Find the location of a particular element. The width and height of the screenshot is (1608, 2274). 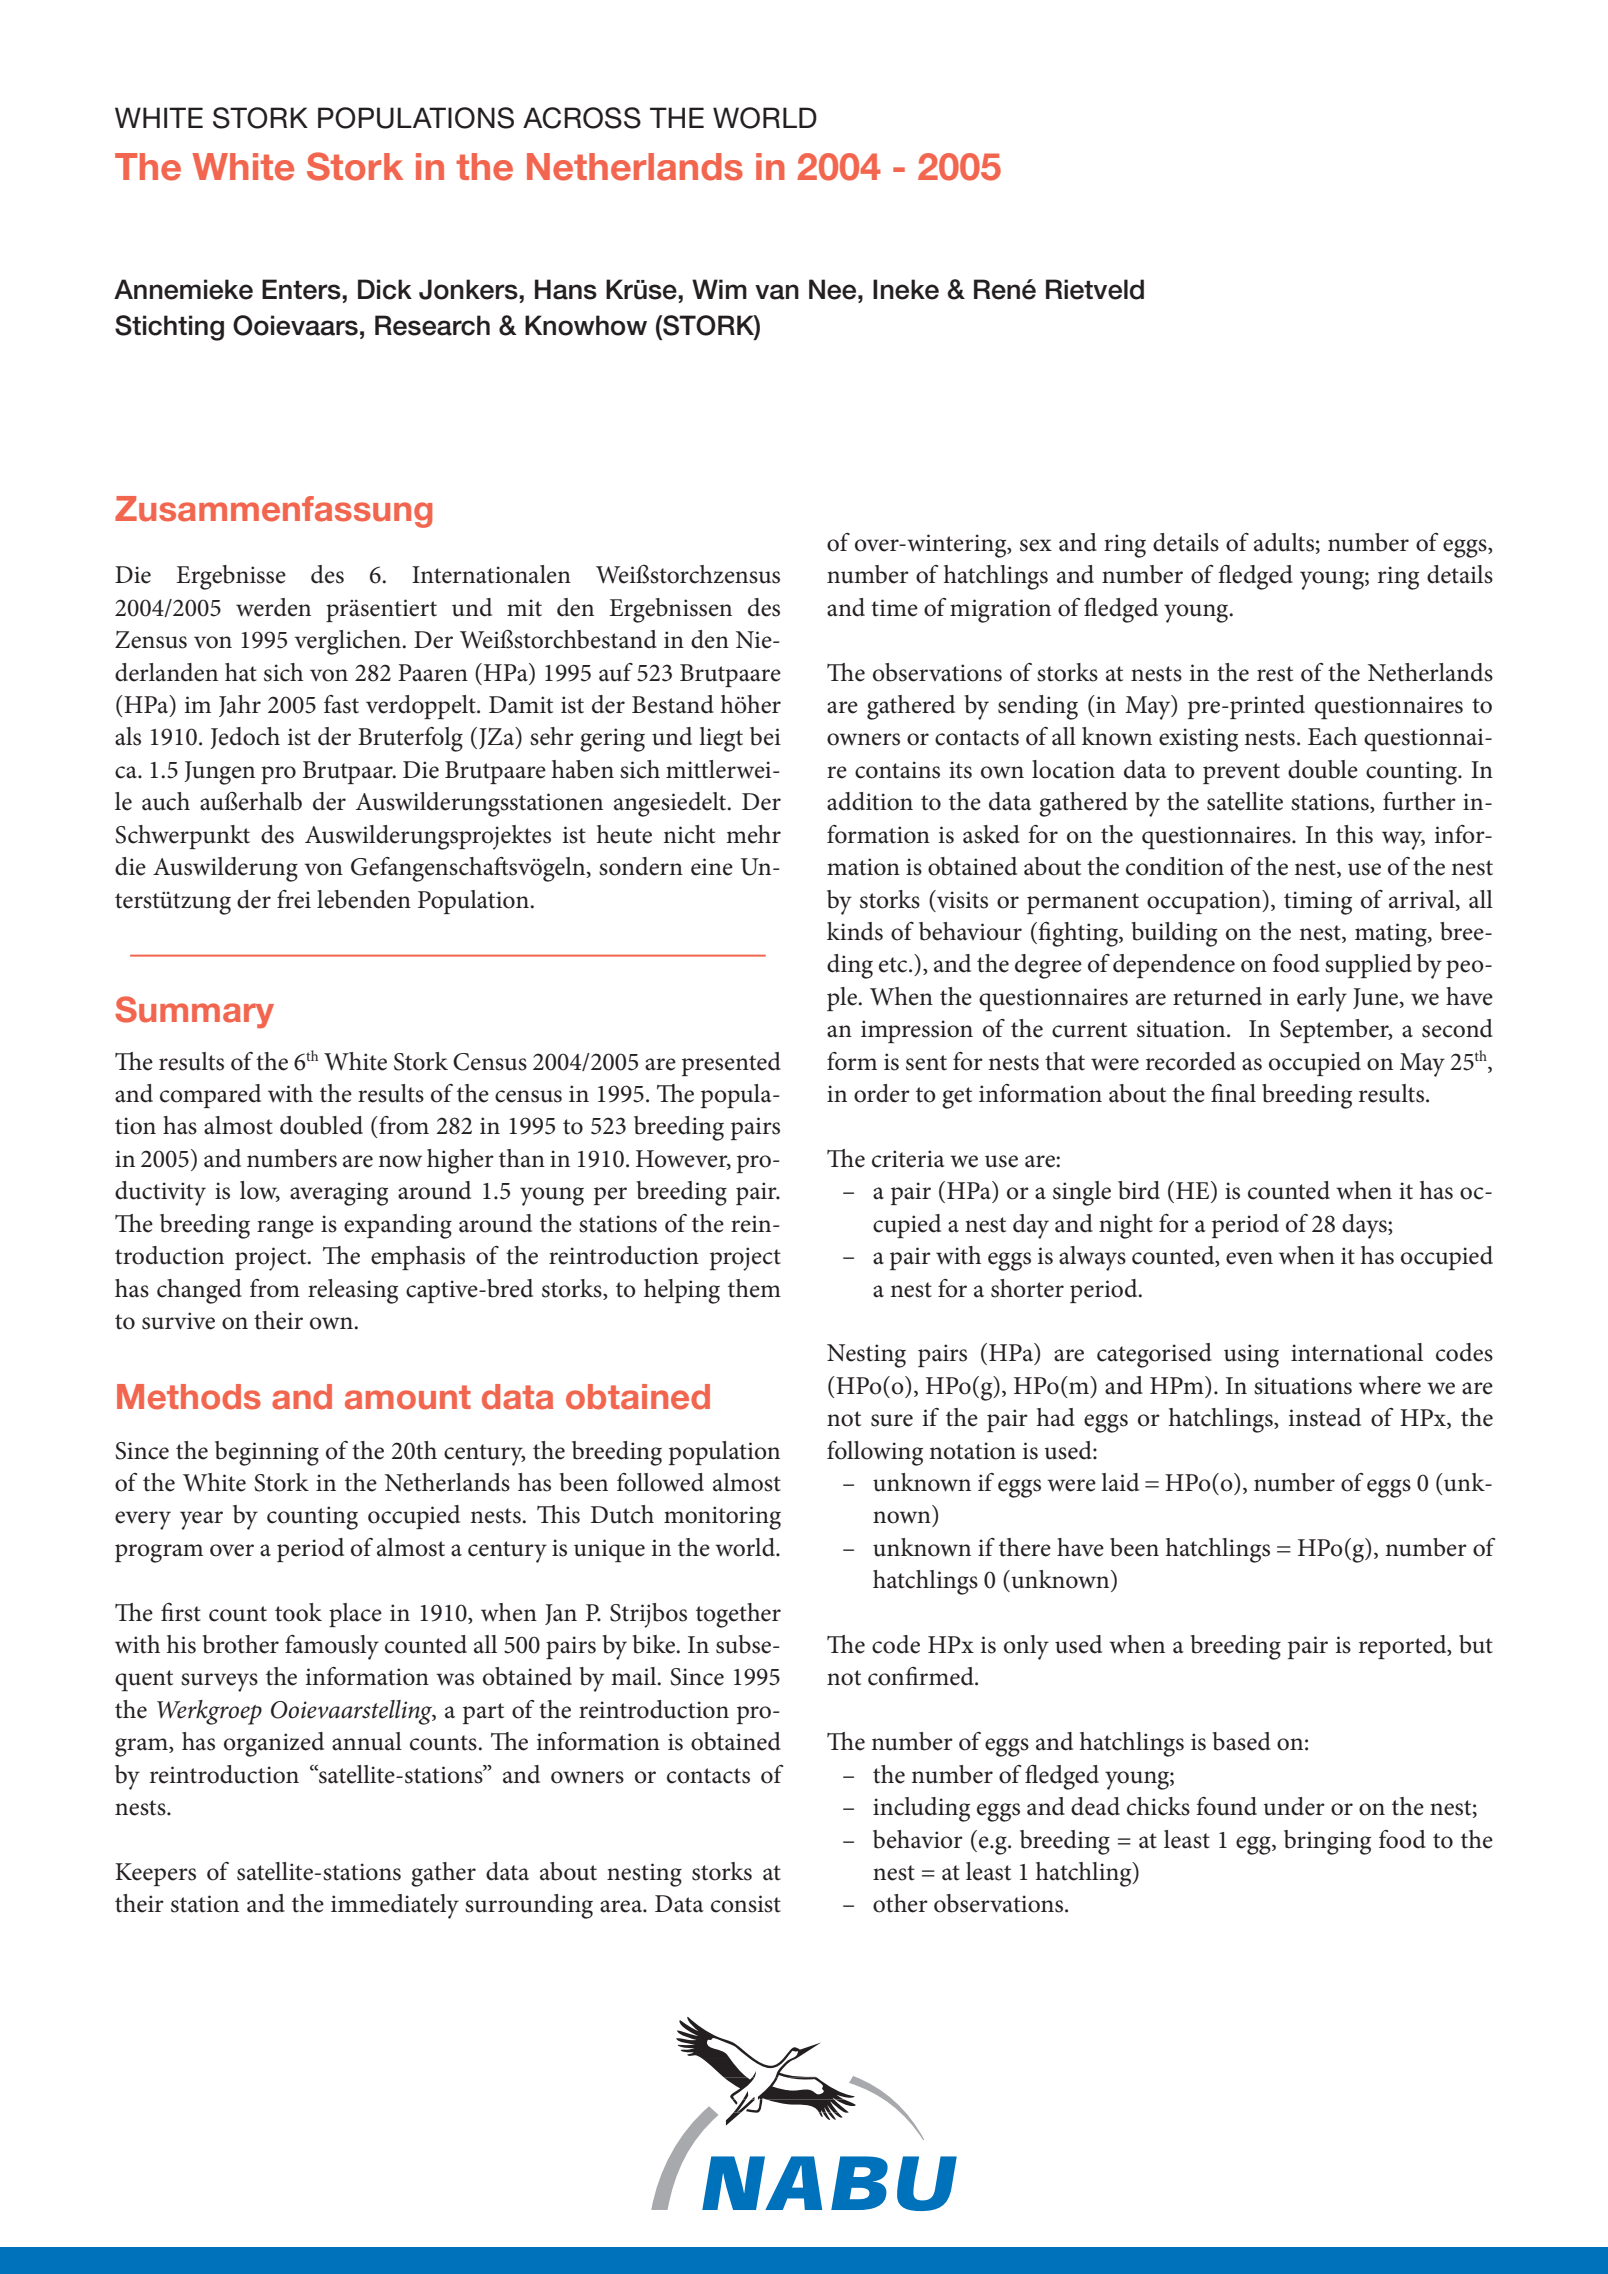

Enters is located at coordinates (302, 289).
